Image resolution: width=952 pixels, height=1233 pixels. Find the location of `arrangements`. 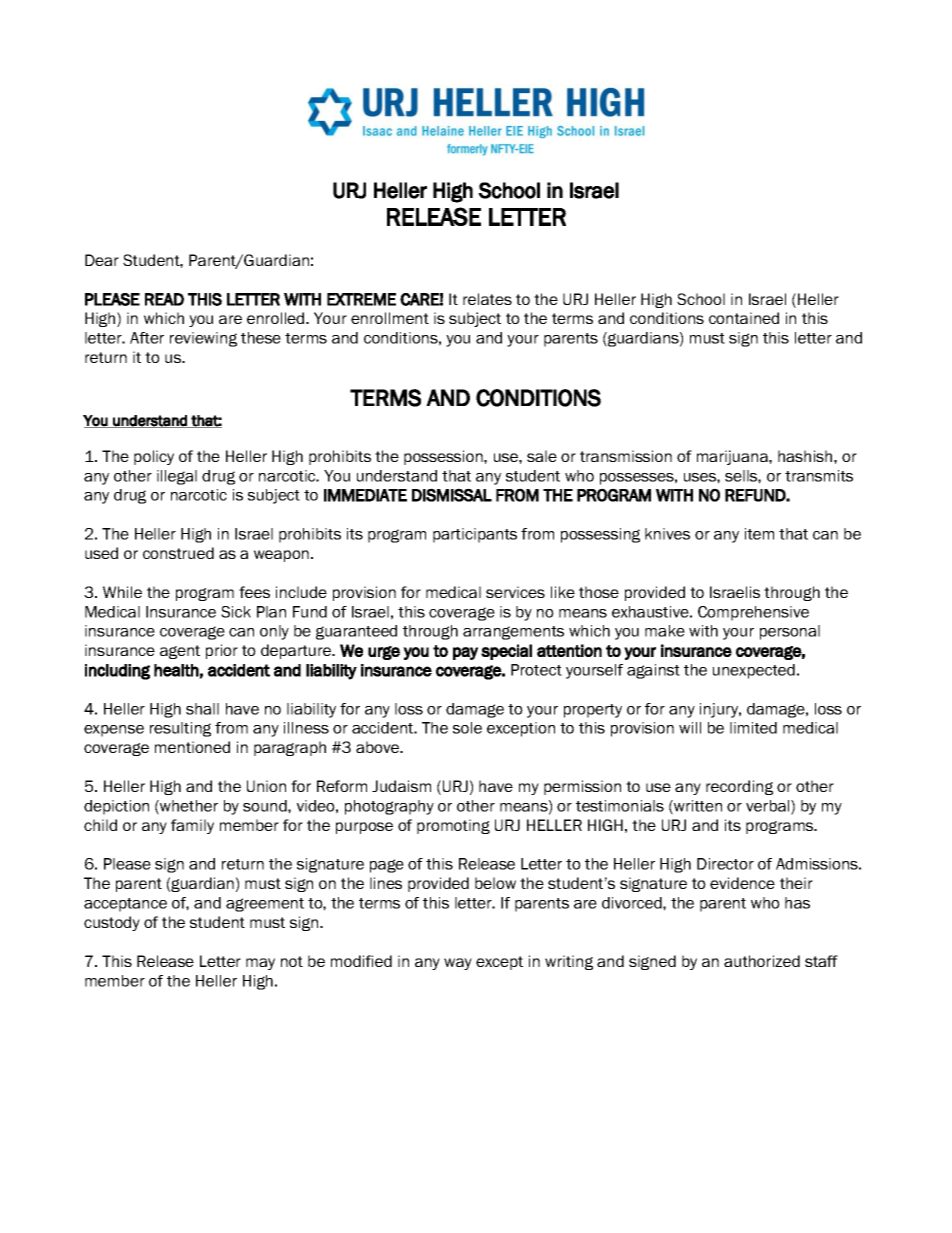

arrangements is located at coordinates (513, 633).
